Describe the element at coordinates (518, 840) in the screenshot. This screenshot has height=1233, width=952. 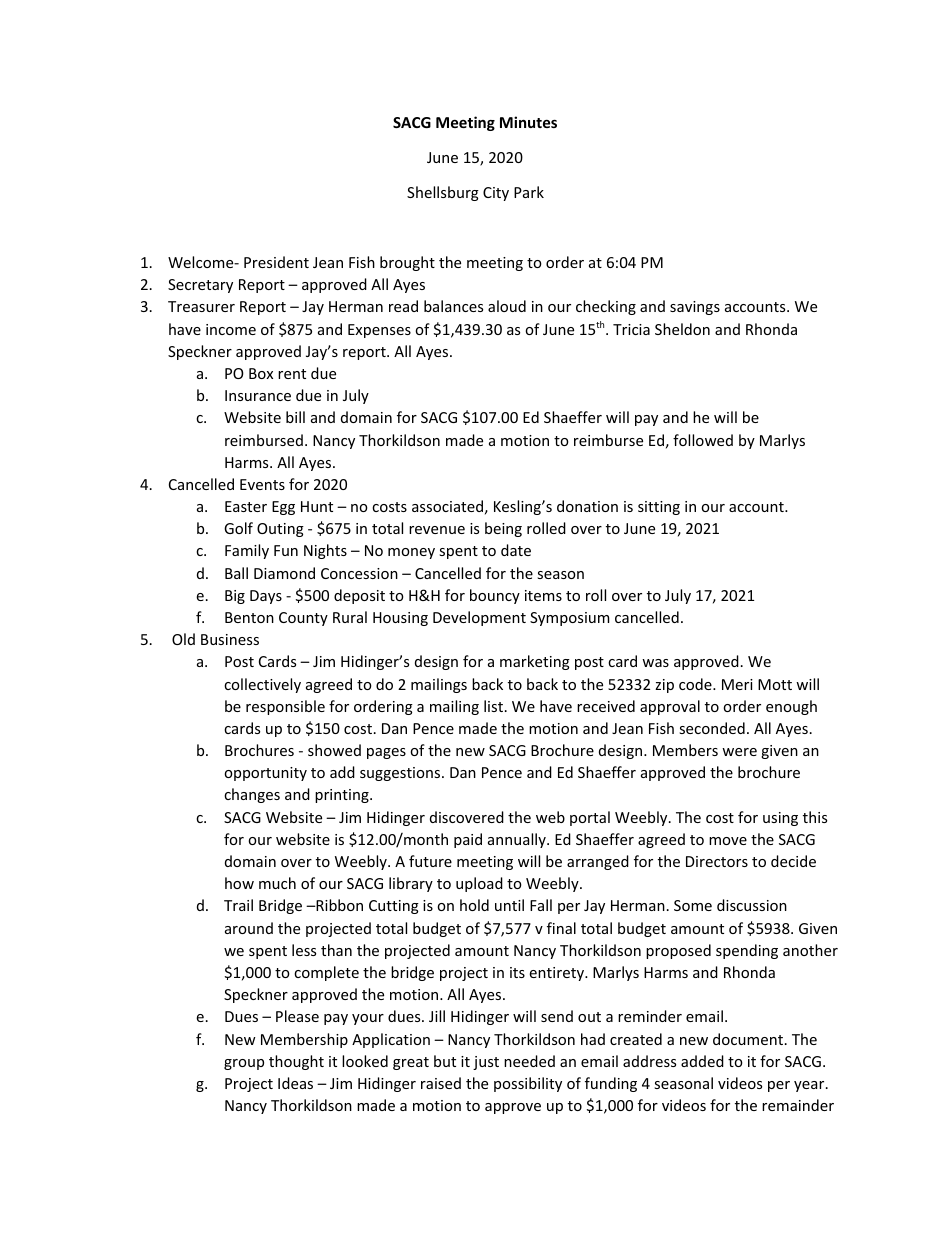
I see `annually` at that location.
